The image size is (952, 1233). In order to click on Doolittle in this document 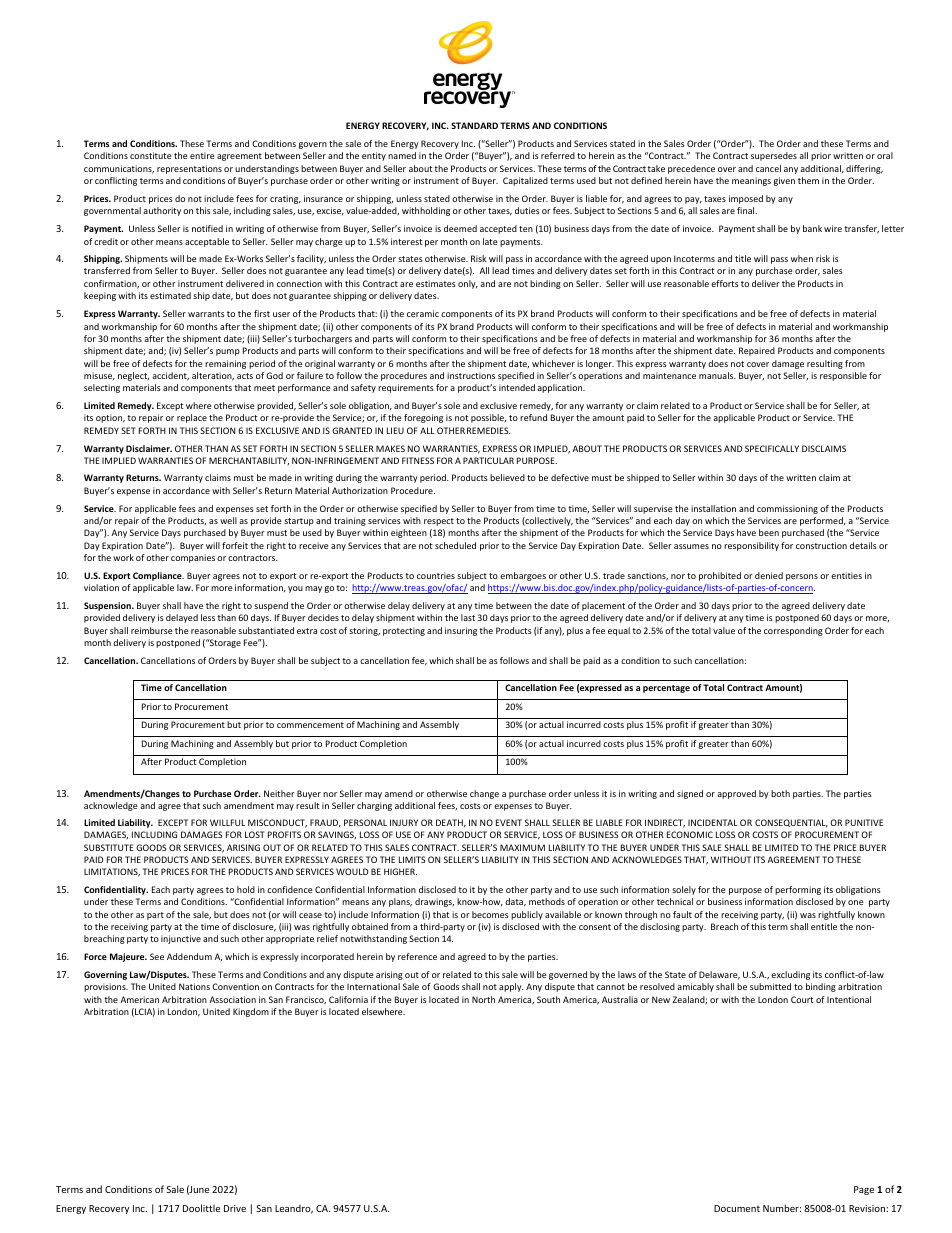, I will do `click(201, 1208)`.
